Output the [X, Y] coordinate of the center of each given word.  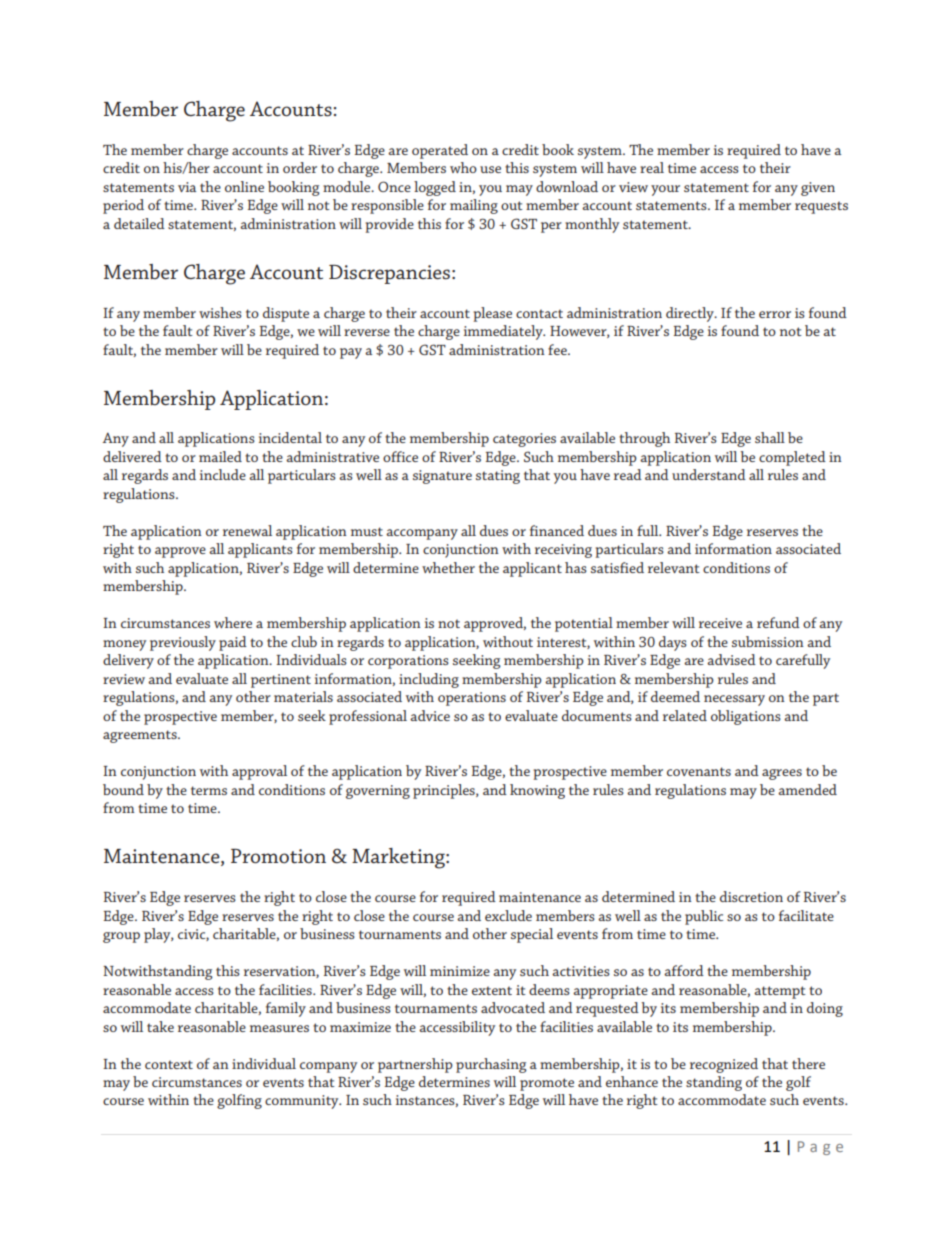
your [665, 190]
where [233, 622]
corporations [408, 662]
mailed [220, 456]
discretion [751, 896]
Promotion [278, 856]
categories [524, 440]
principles [445, 791]
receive [720, 623]
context [169, 1064]
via [187, 187]
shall [770, 437]
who [463, 167]
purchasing [491, 1065]
